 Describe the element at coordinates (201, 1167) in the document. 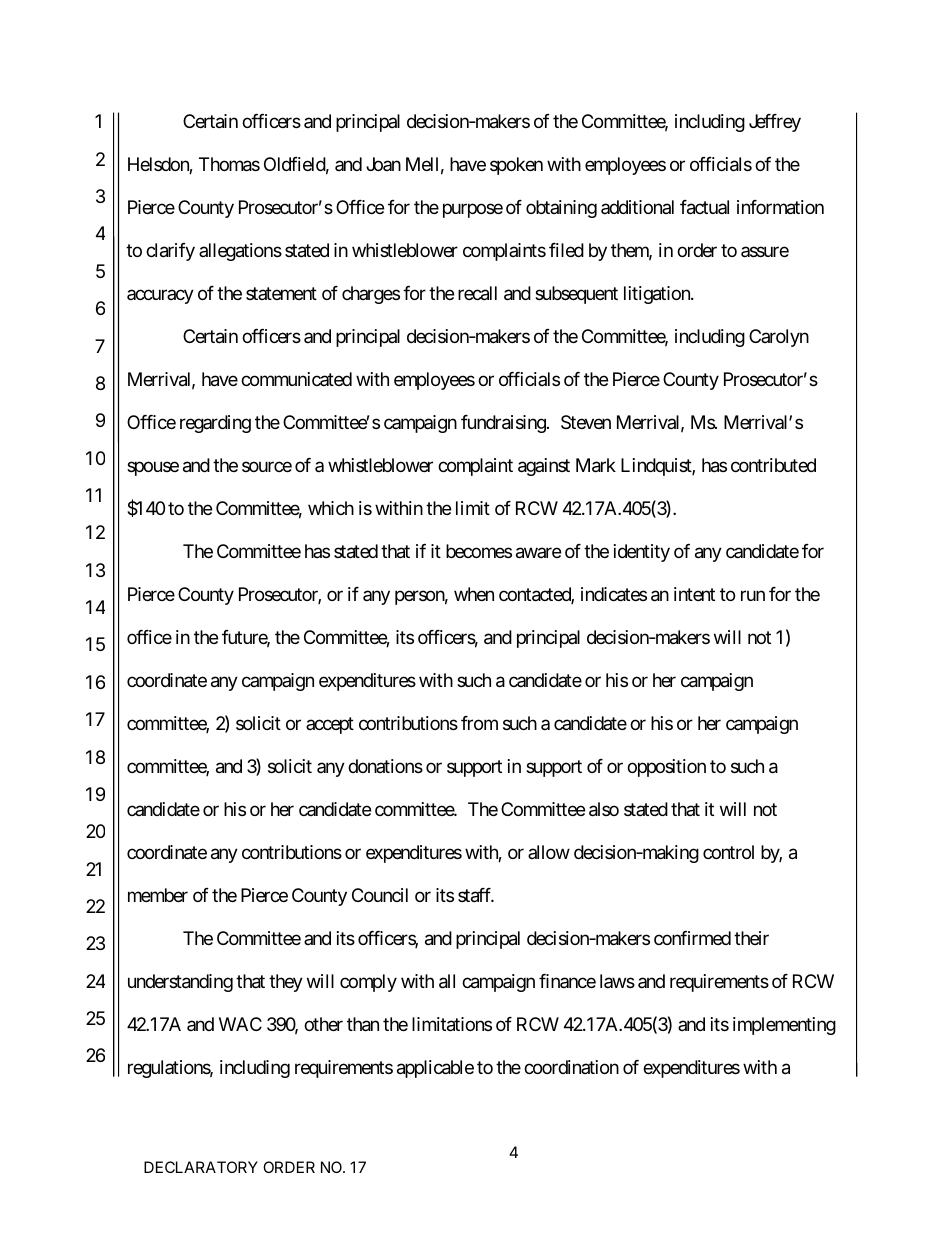

I see `DECLARATORY` at that location.
